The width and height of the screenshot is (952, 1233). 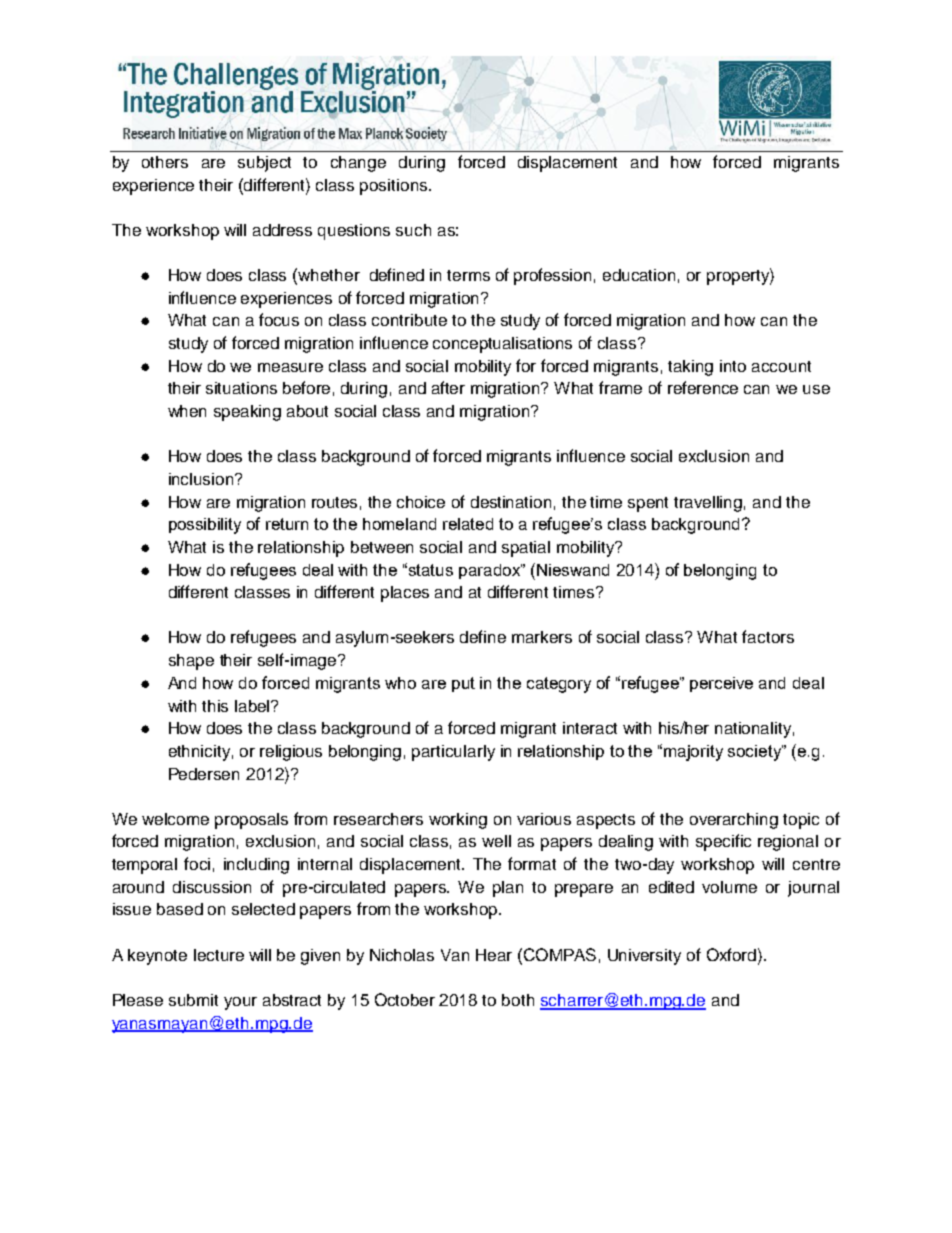 I want to click on subject, so click(x=264, y=164).
